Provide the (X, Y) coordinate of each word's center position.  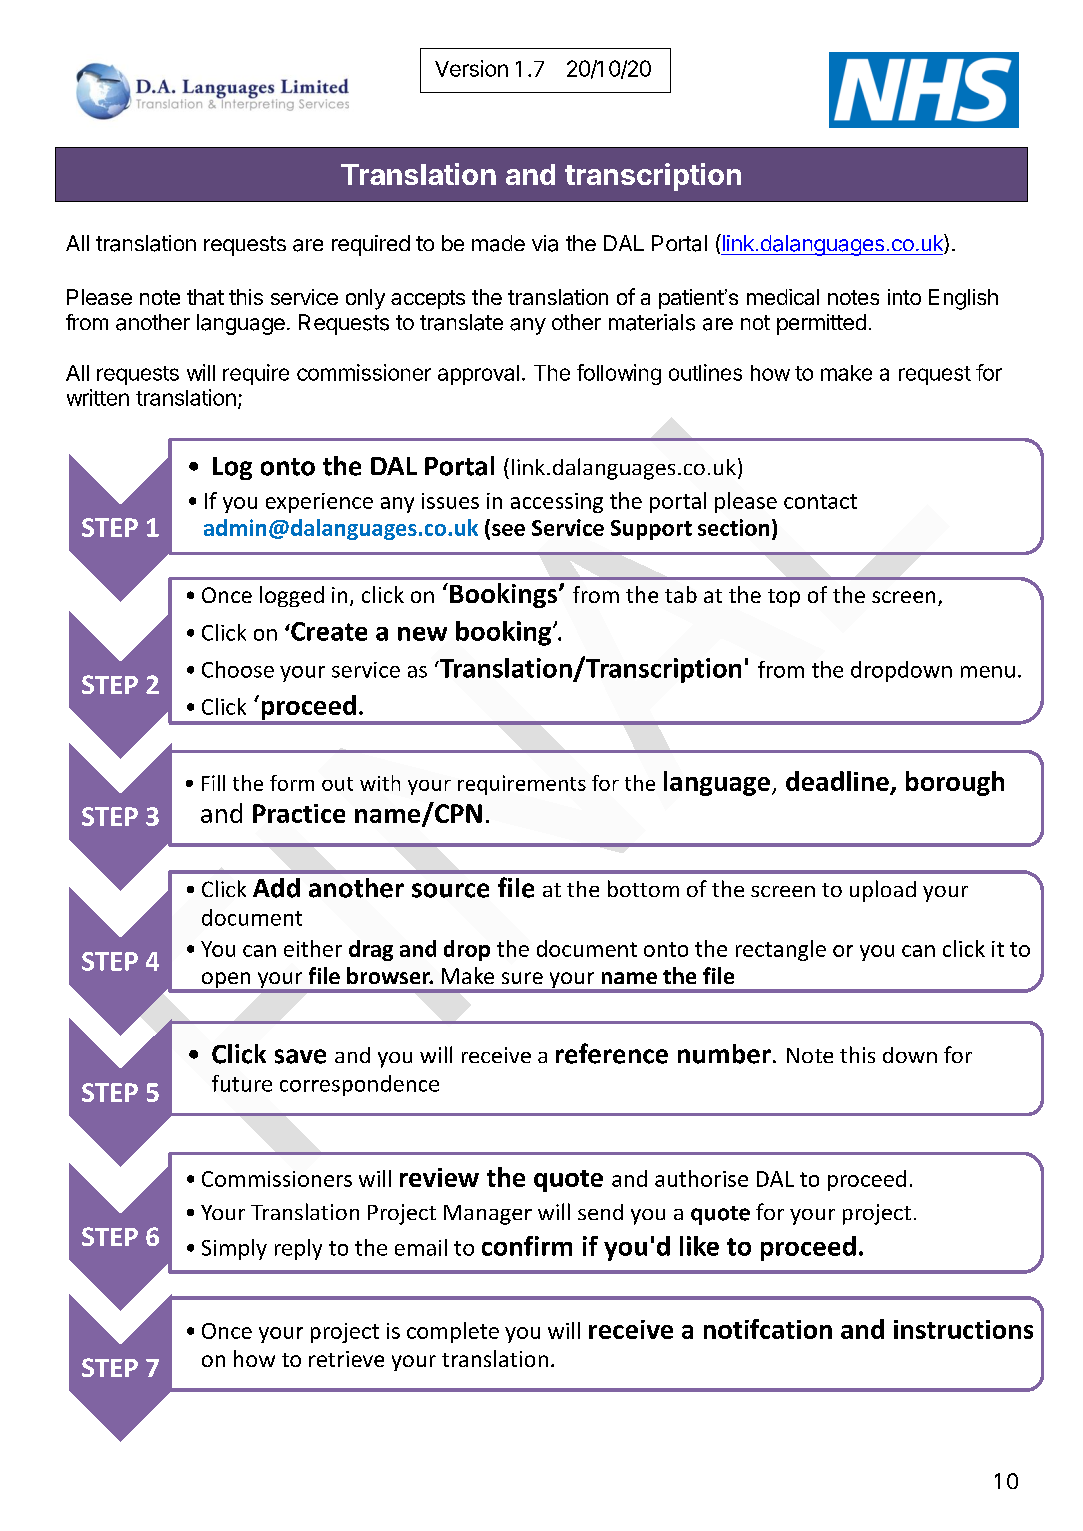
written (98, 397)
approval (478, 375)
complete (453, 1332)
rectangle (781, 950)
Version (471, 68)
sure (522, 978)
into (904, 297)
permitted (821, 324)
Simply (234, 1249)
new (422, 634)
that (205, 297)
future (242, 1083)
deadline (838, 782)
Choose (238, 669)
